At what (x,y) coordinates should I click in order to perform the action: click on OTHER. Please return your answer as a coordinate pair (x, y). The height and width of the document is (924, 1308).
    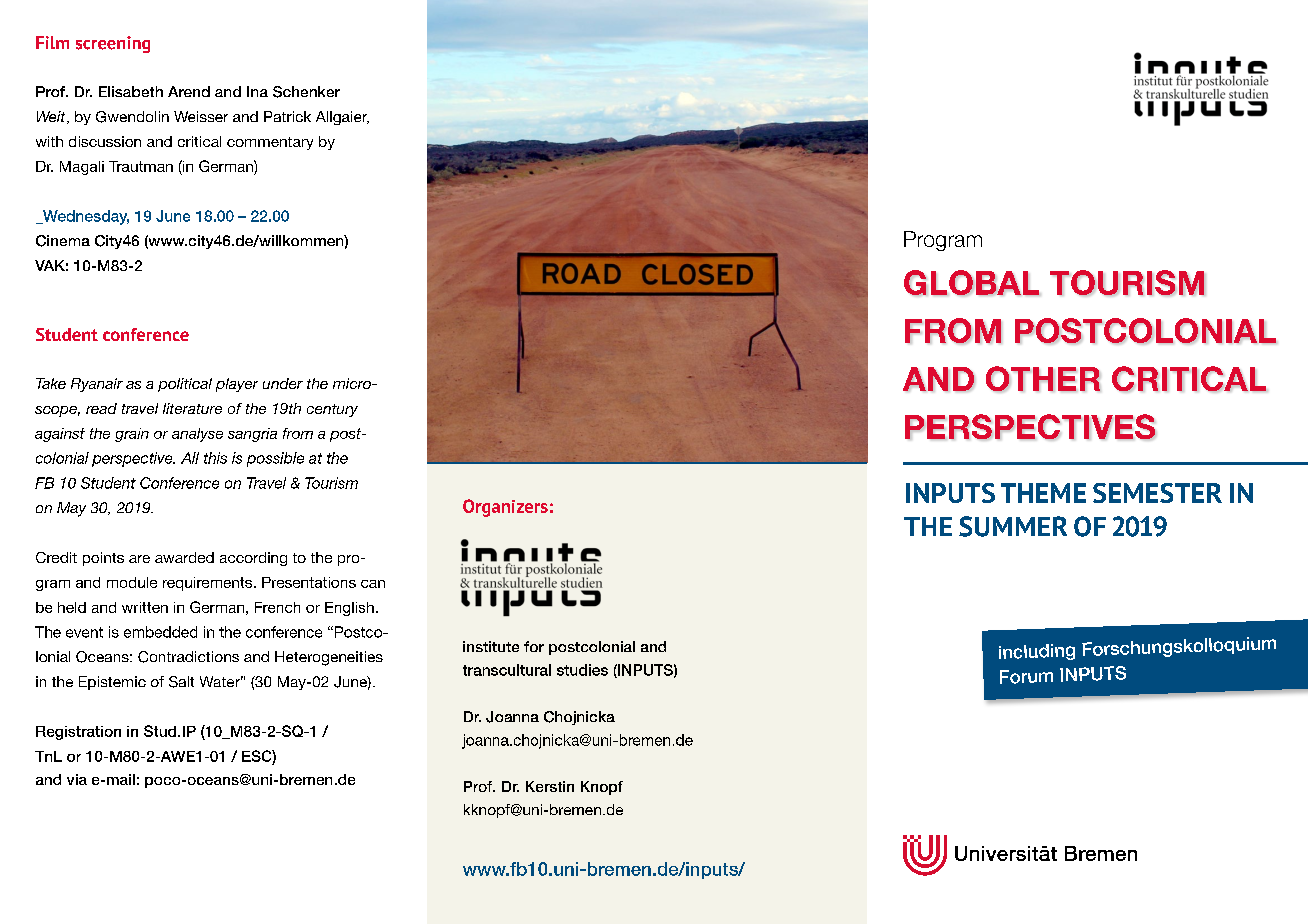
    Looking at the image, I should click on (1043, 379).
